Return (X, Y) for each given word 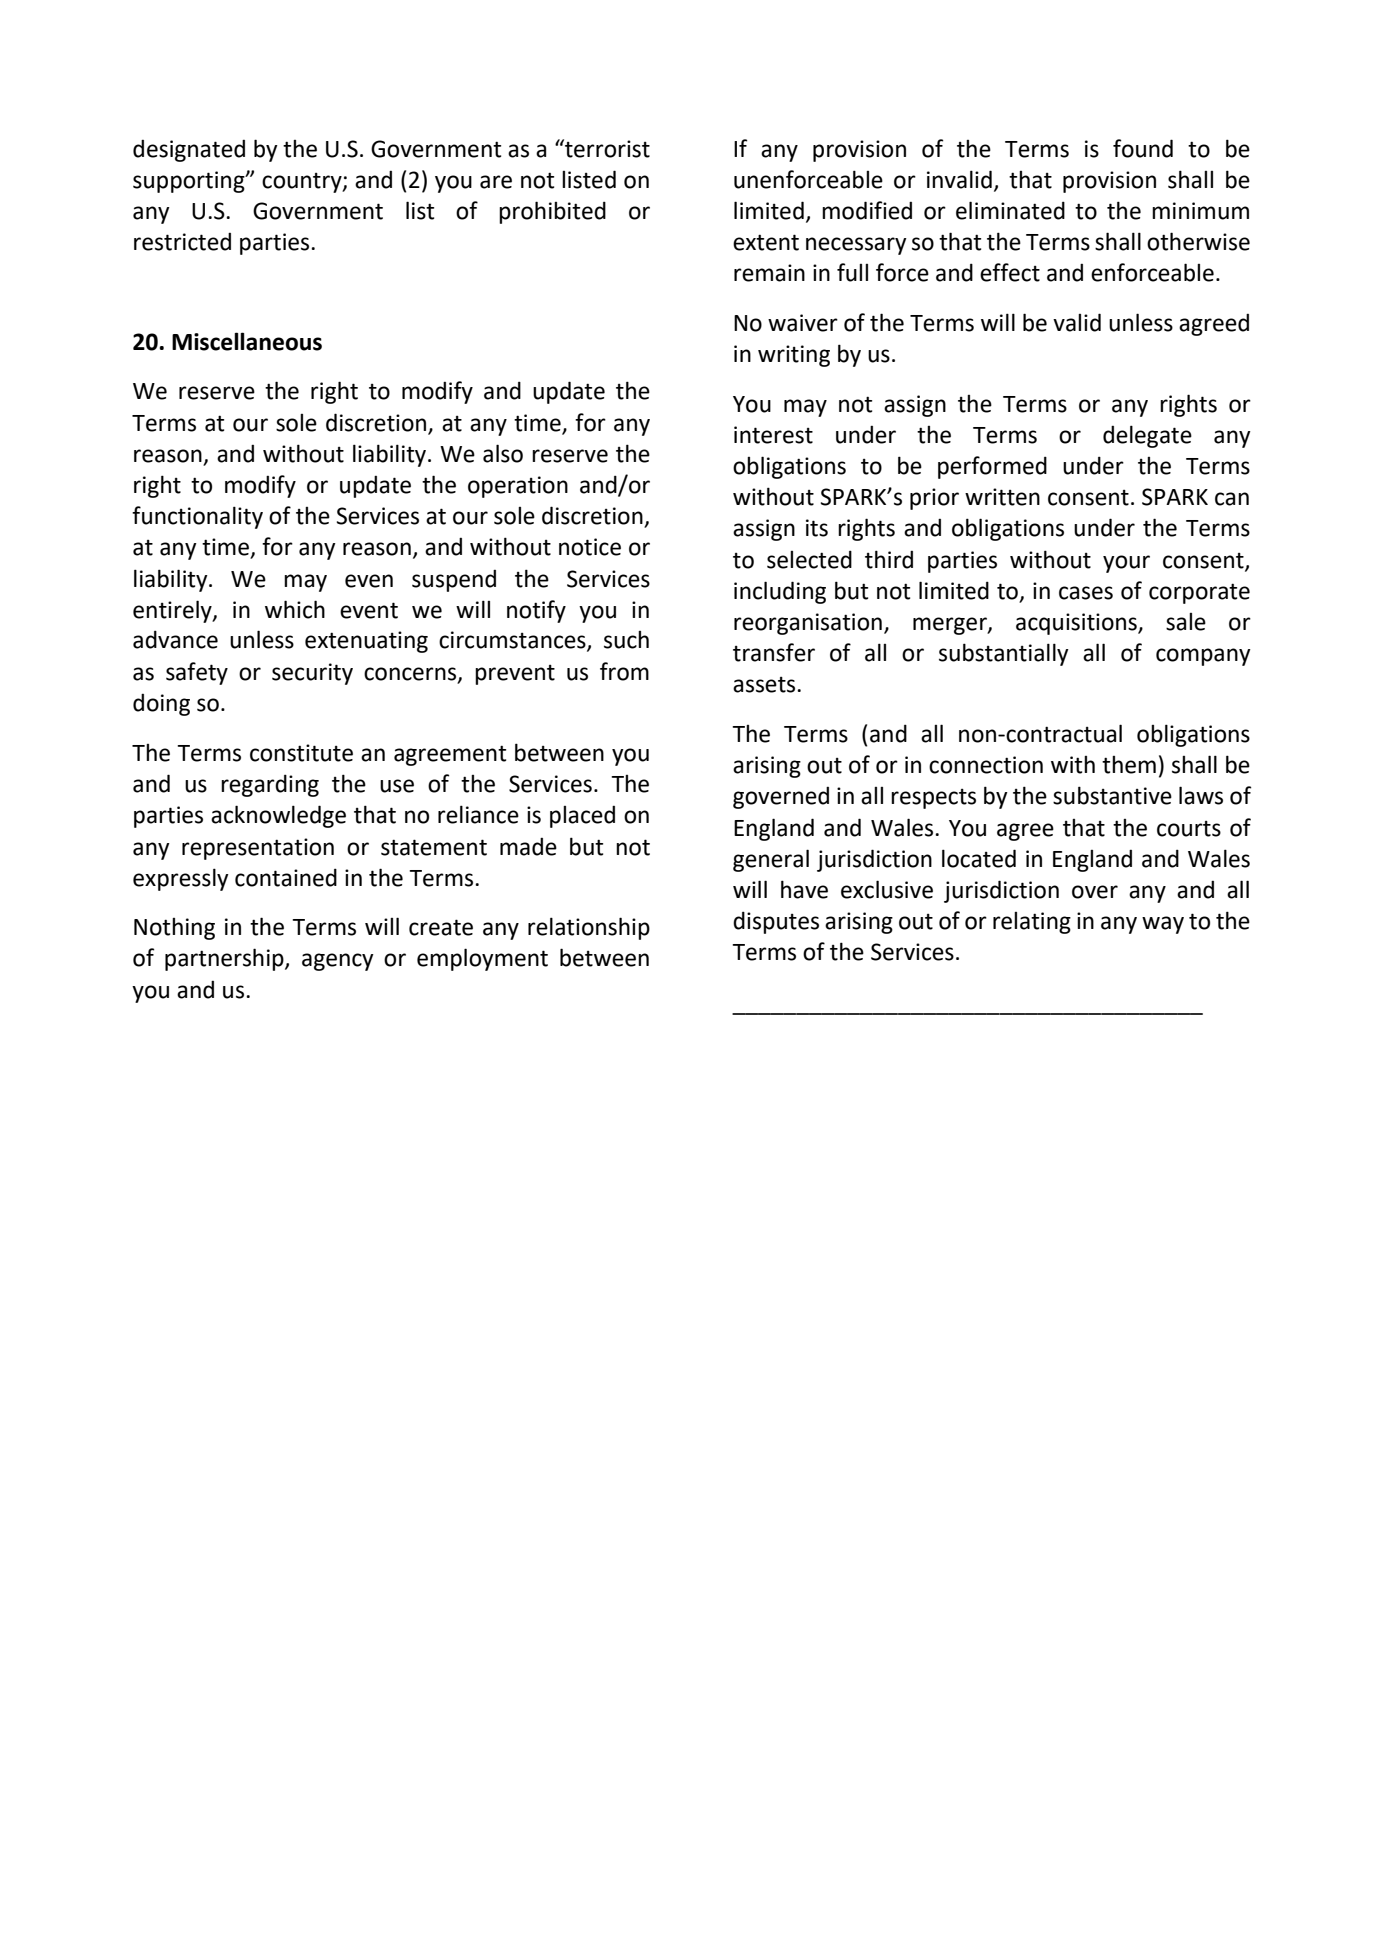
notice (590, 547)
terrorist (606, 148)
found (1143, 148)
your (1126, 564)
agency (338, 962)
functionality (197, 517)
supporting (190, 182)
